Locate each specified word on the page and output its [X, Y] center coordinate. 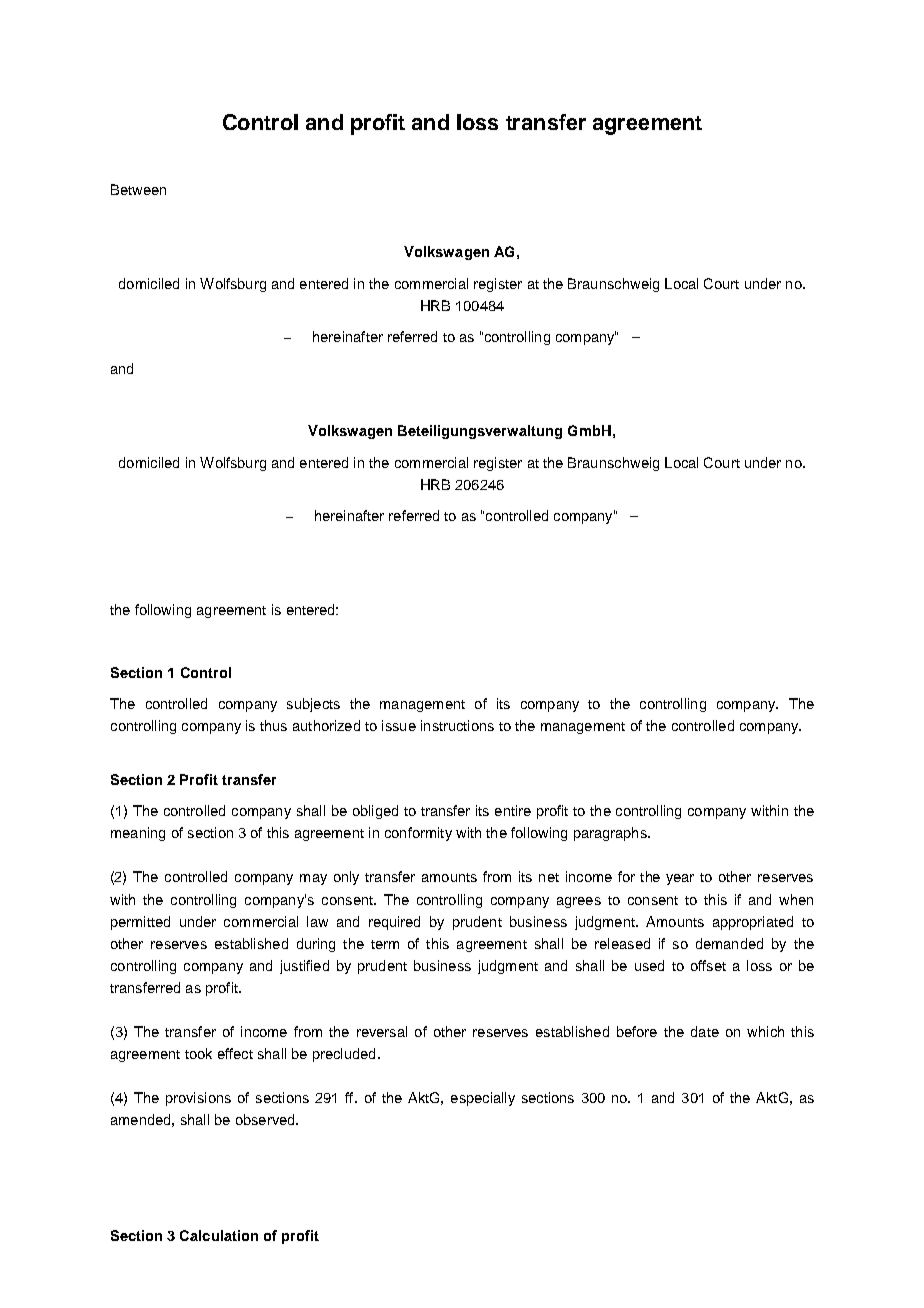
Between [138, 189]
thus [273, 725]
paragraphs [611, 834]
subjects [313, 705]
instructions [457, 725]
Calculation [219, 1235]
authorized [326, 725]
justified [304, 967]
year [680, 879]
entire [513, 810]
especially [483, 1099]
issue [399, 725]
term [385, 944]
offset [708, 965]
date [705, 1031]
